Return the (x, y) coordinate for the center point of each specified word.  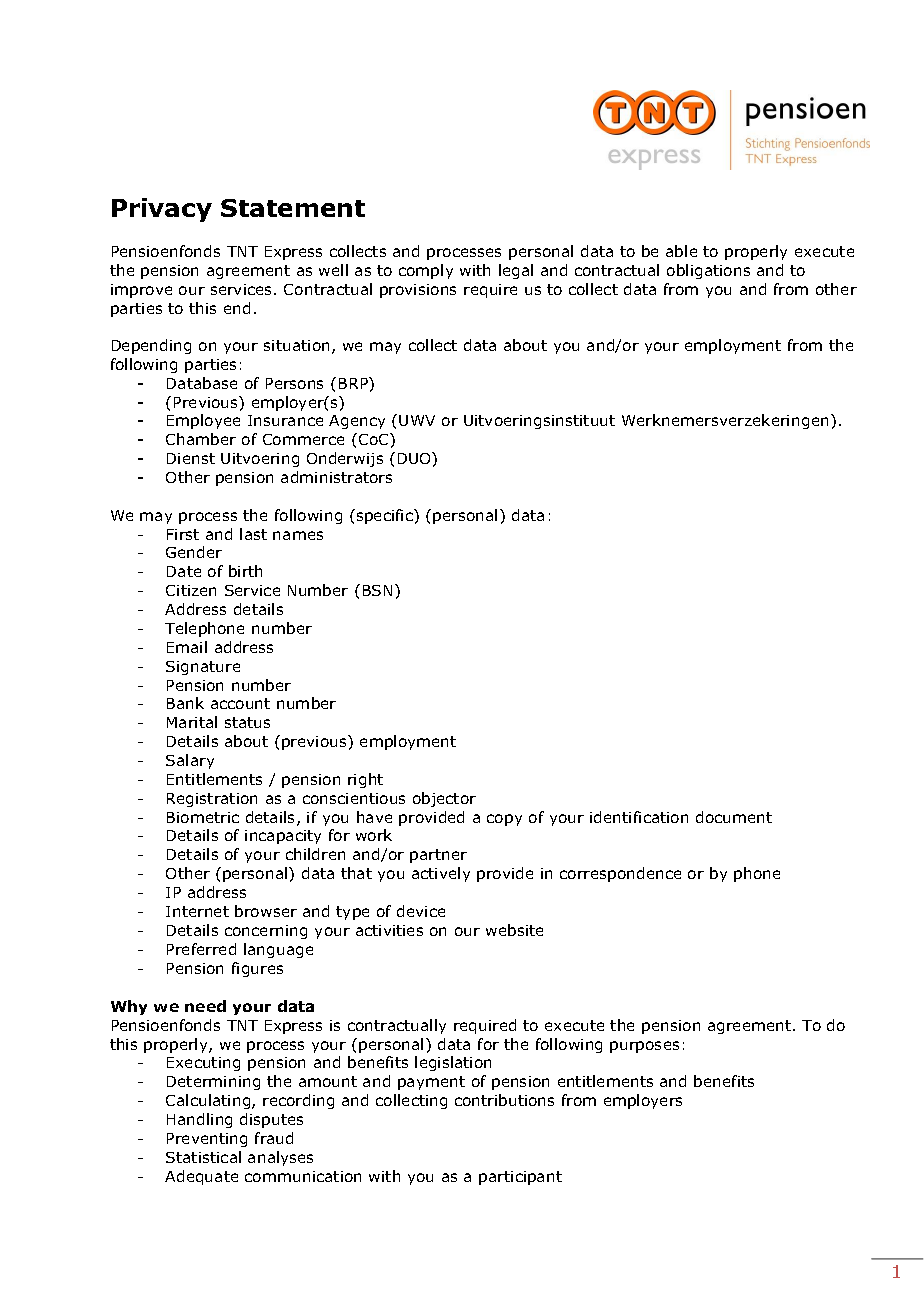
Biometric (203, 817)
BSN (377, 590)
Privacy (162, 210)
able (681, 251)
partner (438, 856)
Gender (194, 552)
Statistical (203, 1157)
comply (426, 271)
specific (386, 516)
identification (639, 817)
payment (431, 1083)
